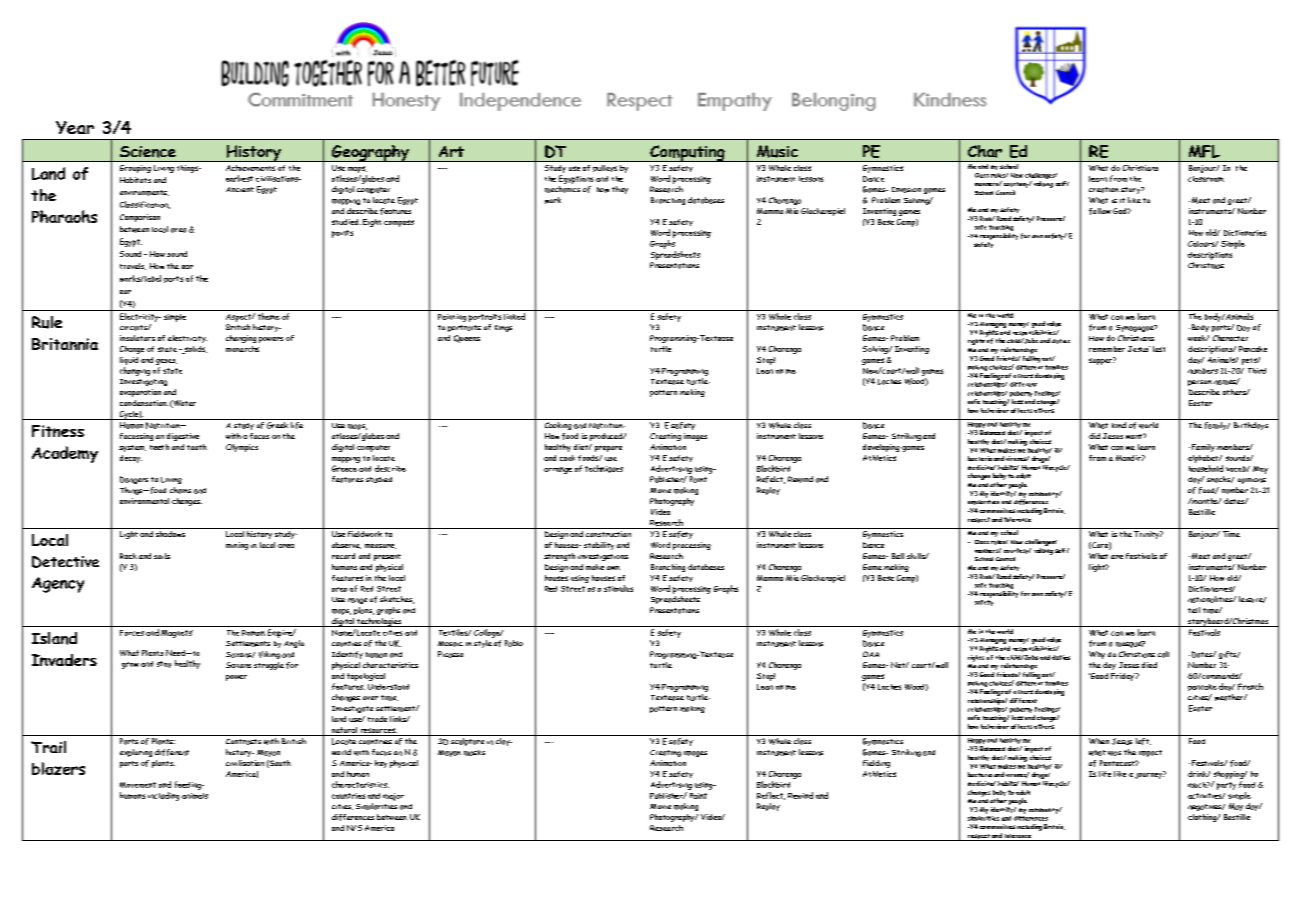  I want to click on stimulus, so click(618, 588).
